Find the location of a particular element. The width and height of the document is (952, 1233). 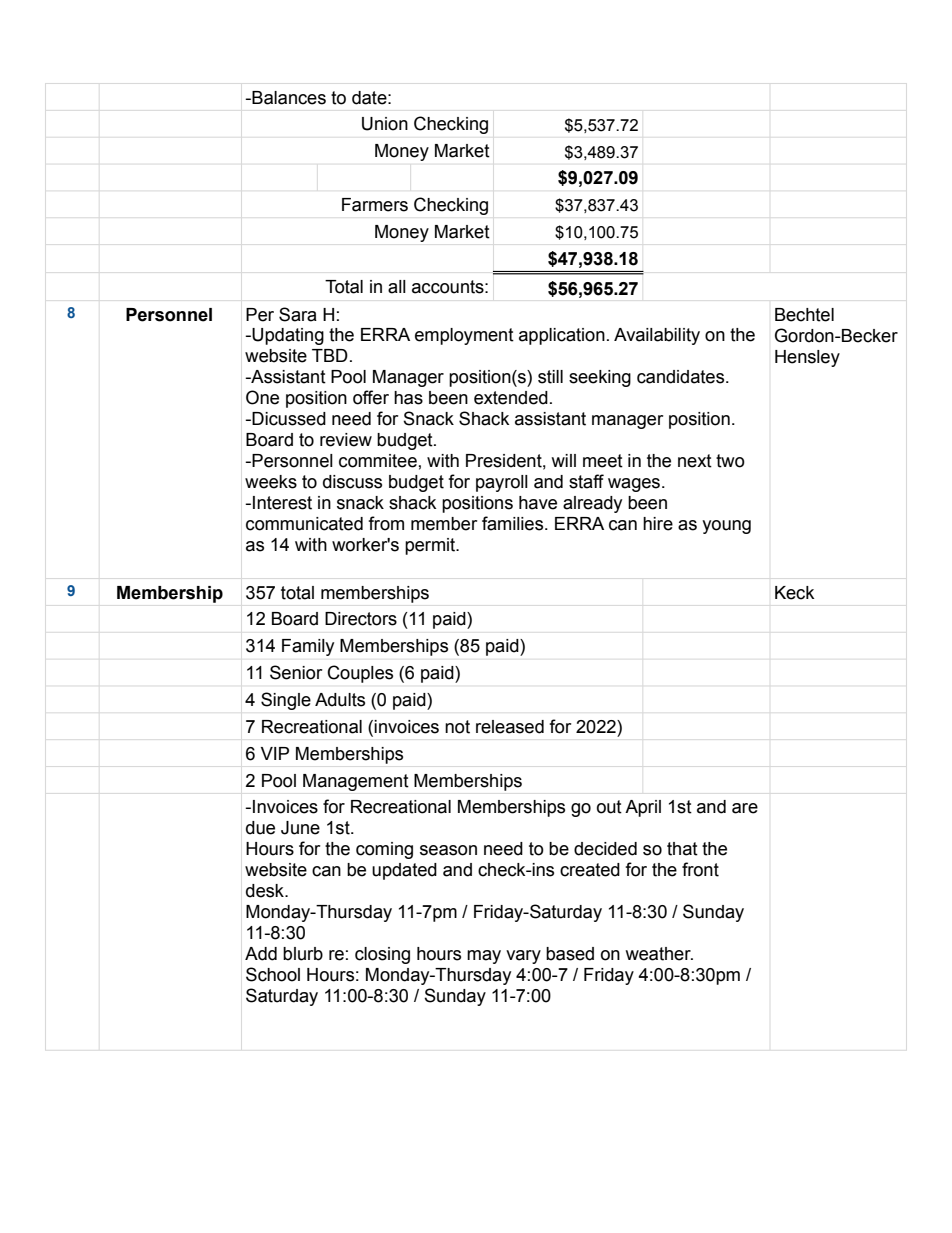

young is located at coordinates (726, 527).
